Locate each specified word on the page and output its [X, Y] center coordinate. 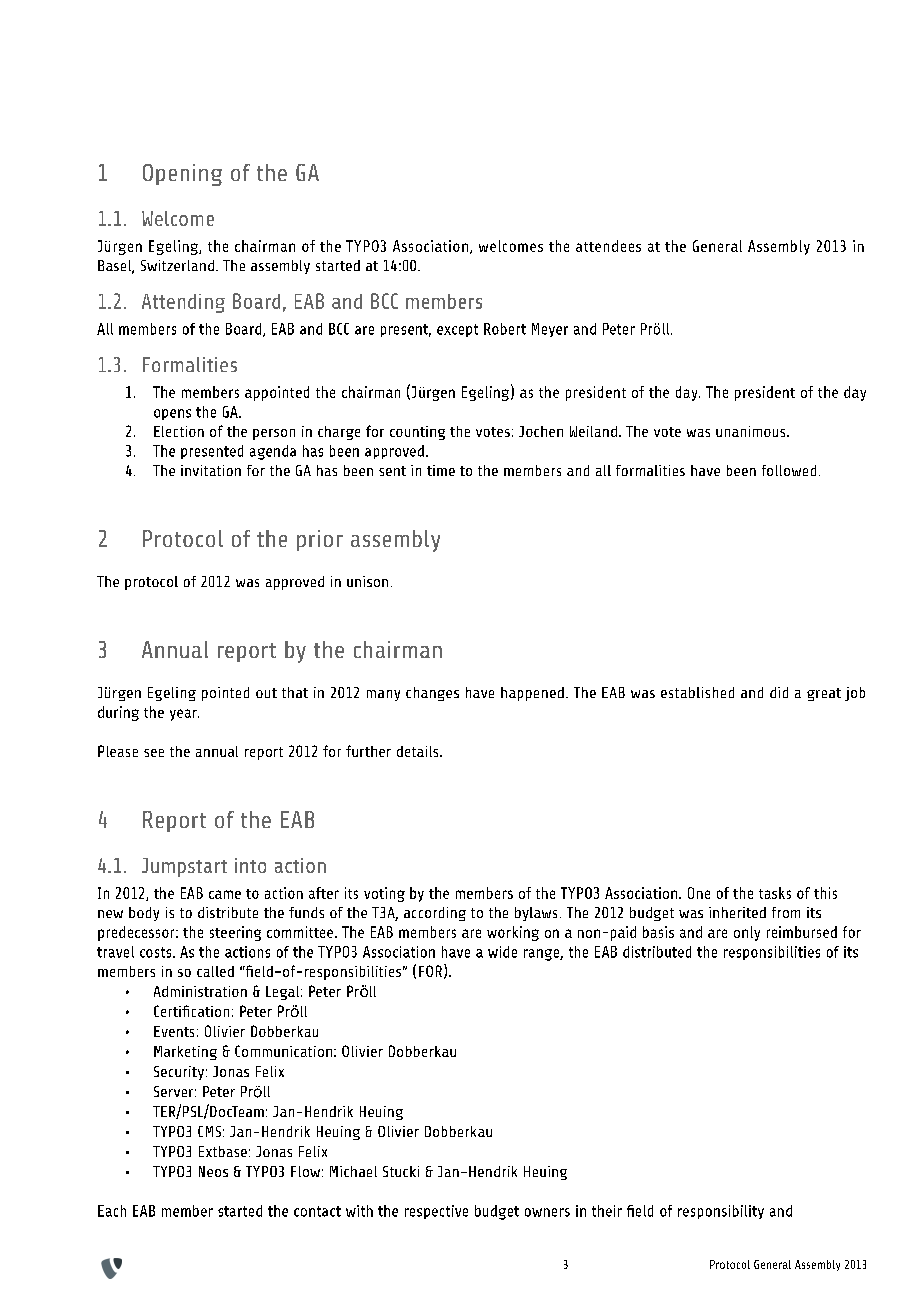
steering [235, 933]
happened [532, 694]
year [184, 715]
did [779, 692]
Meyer [550, 330]
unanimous [752, 431]
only [747, 933]
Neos [213, 1171]
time [441, 470]
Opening [182, 175]
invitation [211, 470]
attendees [608, 246]
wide [502, 952]
